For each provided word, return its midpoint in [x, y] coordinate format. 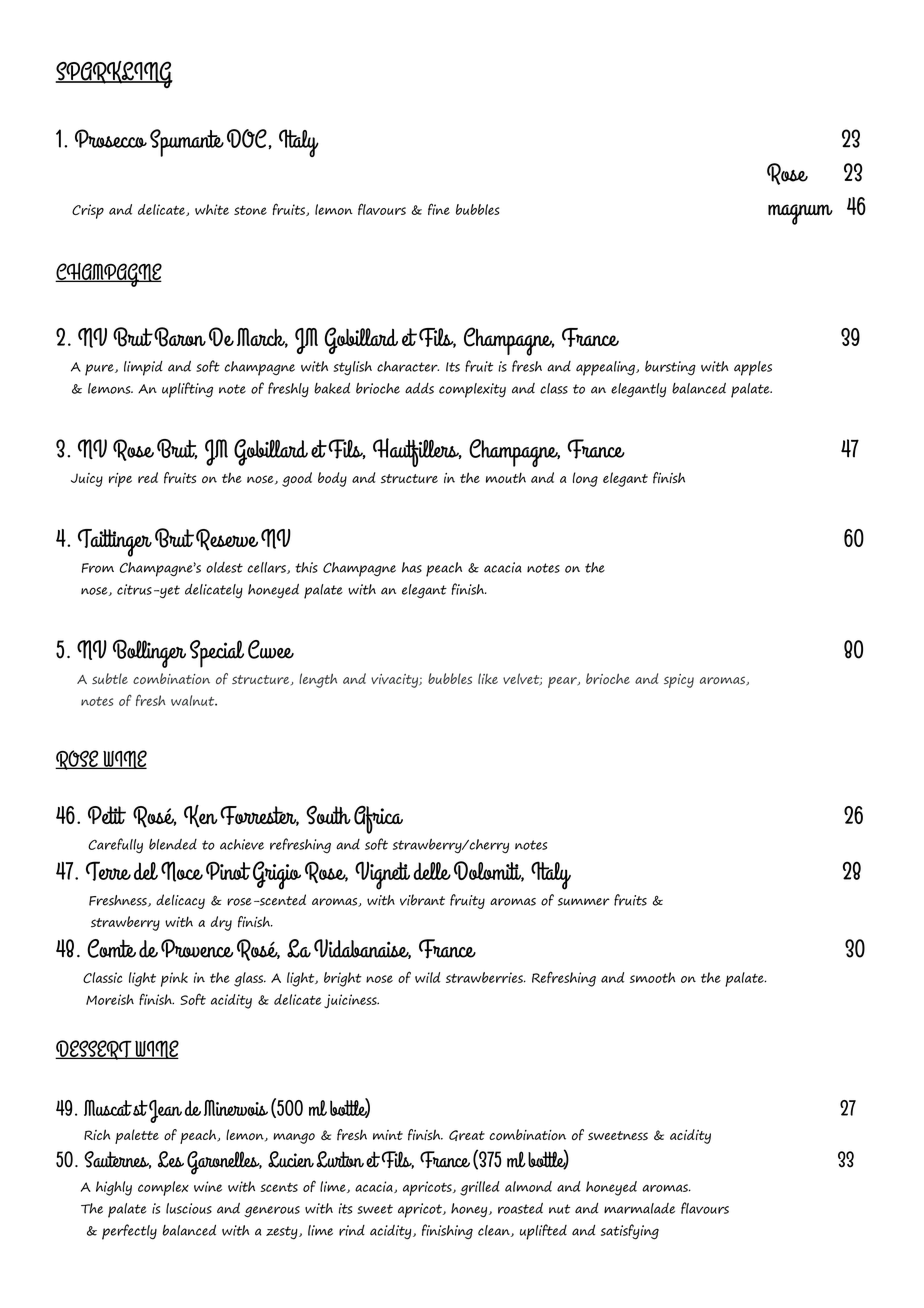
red [148, 477]
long [585, 479]
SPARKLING [114, 75]
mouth [506, 478]
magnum [800, 214]
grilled [480, 1188]
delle [432, 871]
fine [439, 209]
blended [173, 844]
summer [584, 902]
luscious [189, 1208]
